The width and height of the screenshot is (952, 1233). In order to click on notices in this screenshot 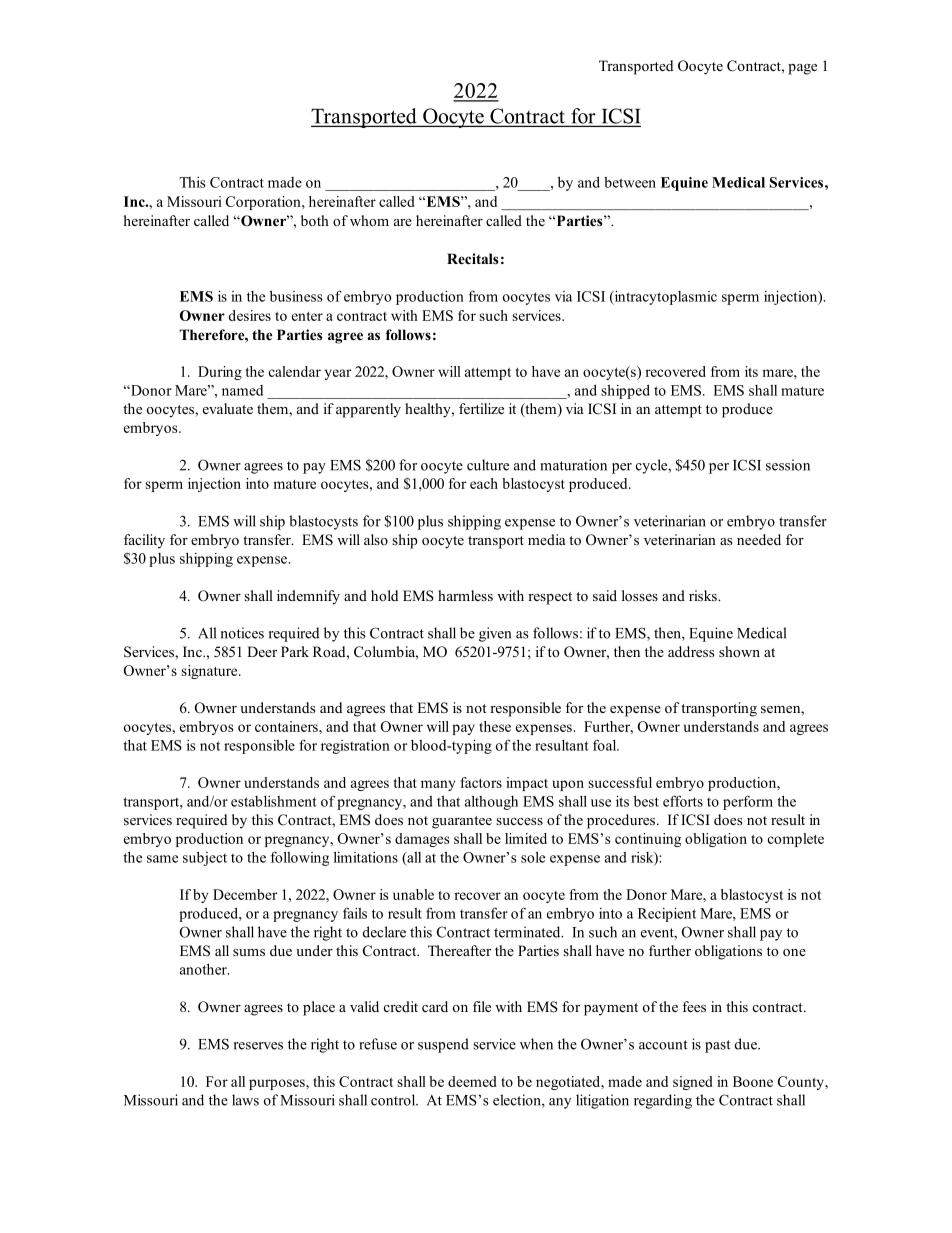, I will do `click(242, 633)`.
